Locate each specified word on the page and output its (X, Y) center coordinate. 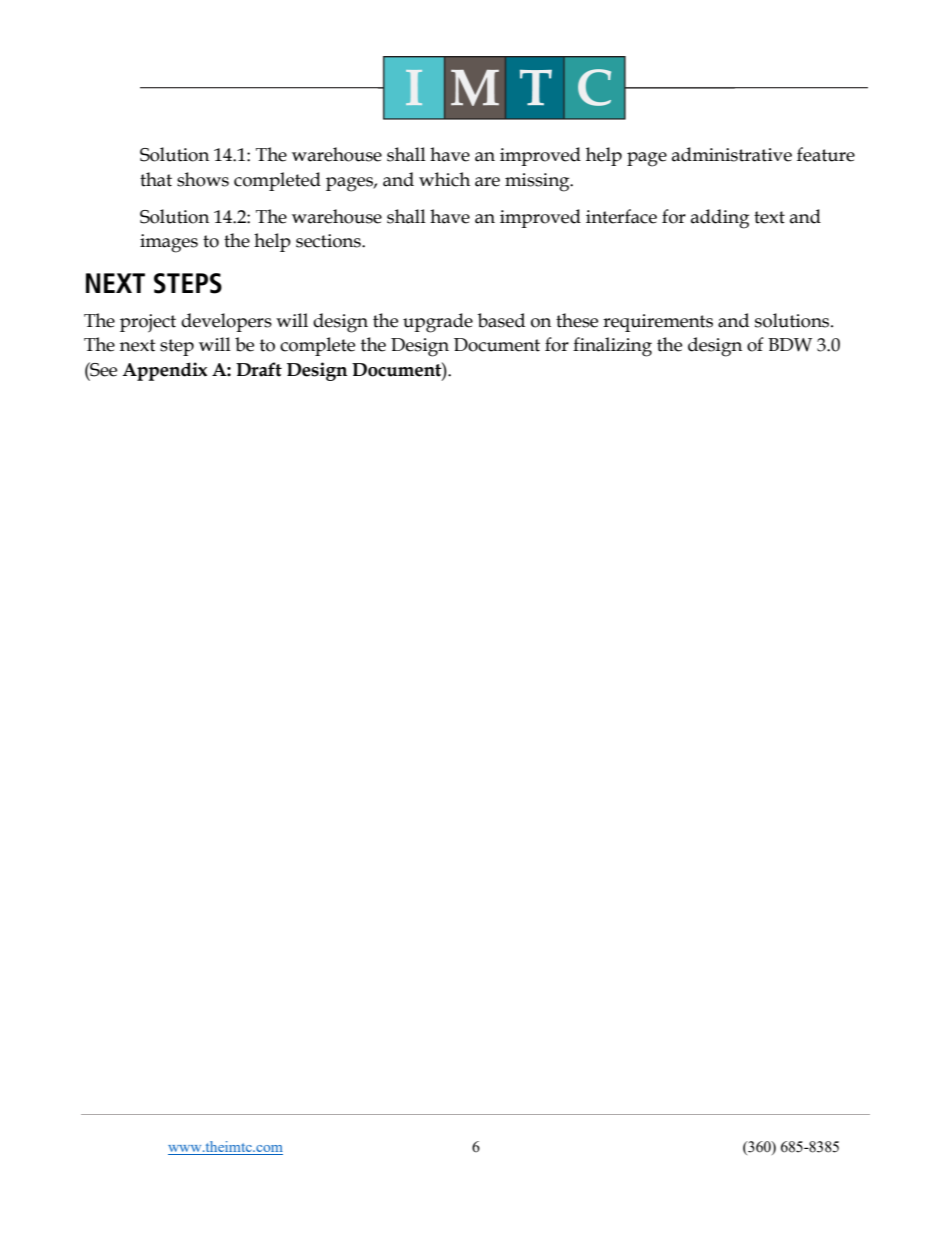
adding (720, 219)
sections (329, 241)
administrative (732, 154)
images (169, 243)
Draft (259, 369)
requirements (658, 323)
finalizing (612, 347)
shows (203, 179)
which (444, 179)
